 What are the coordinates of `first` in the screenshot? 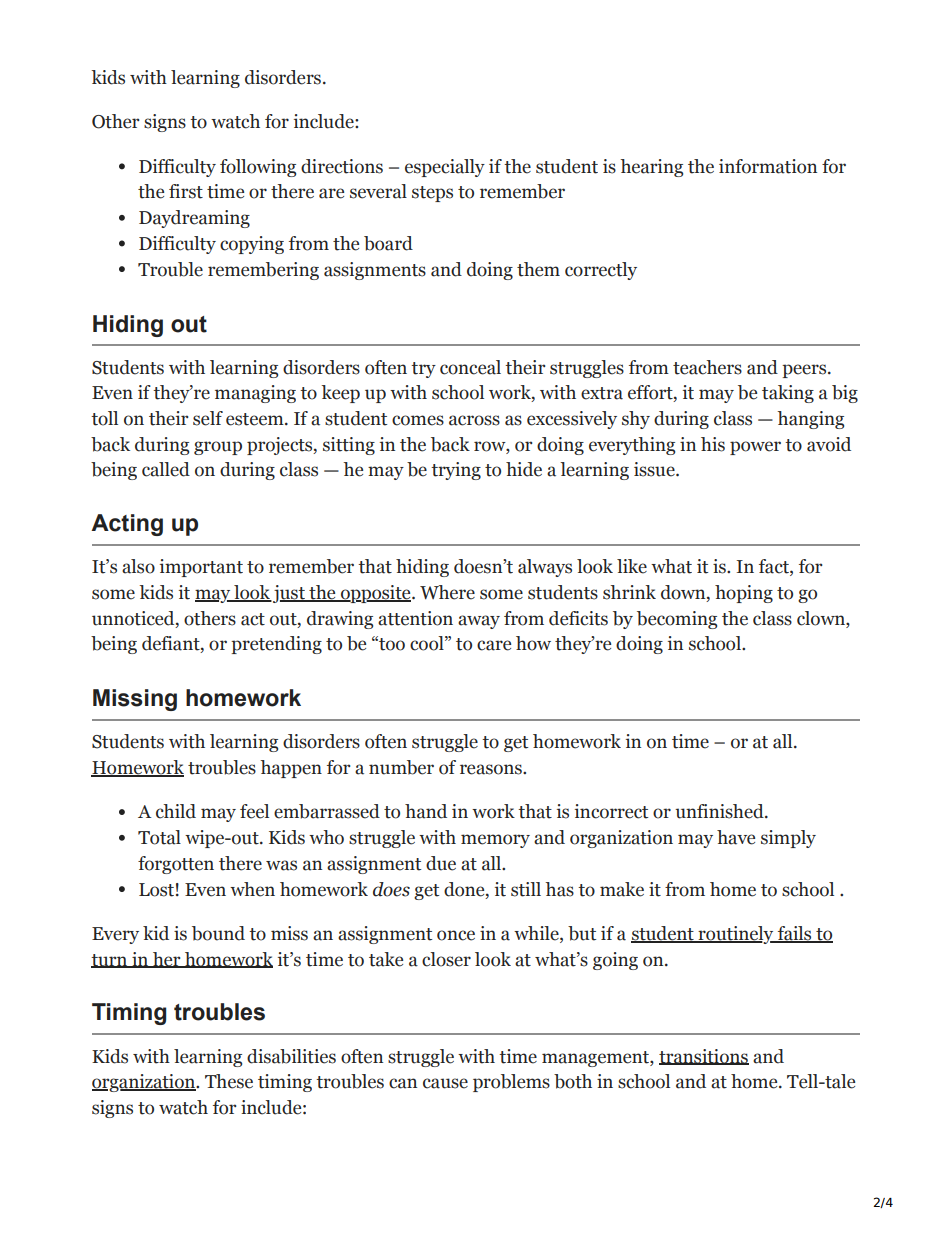 It's located at (186, 191).
